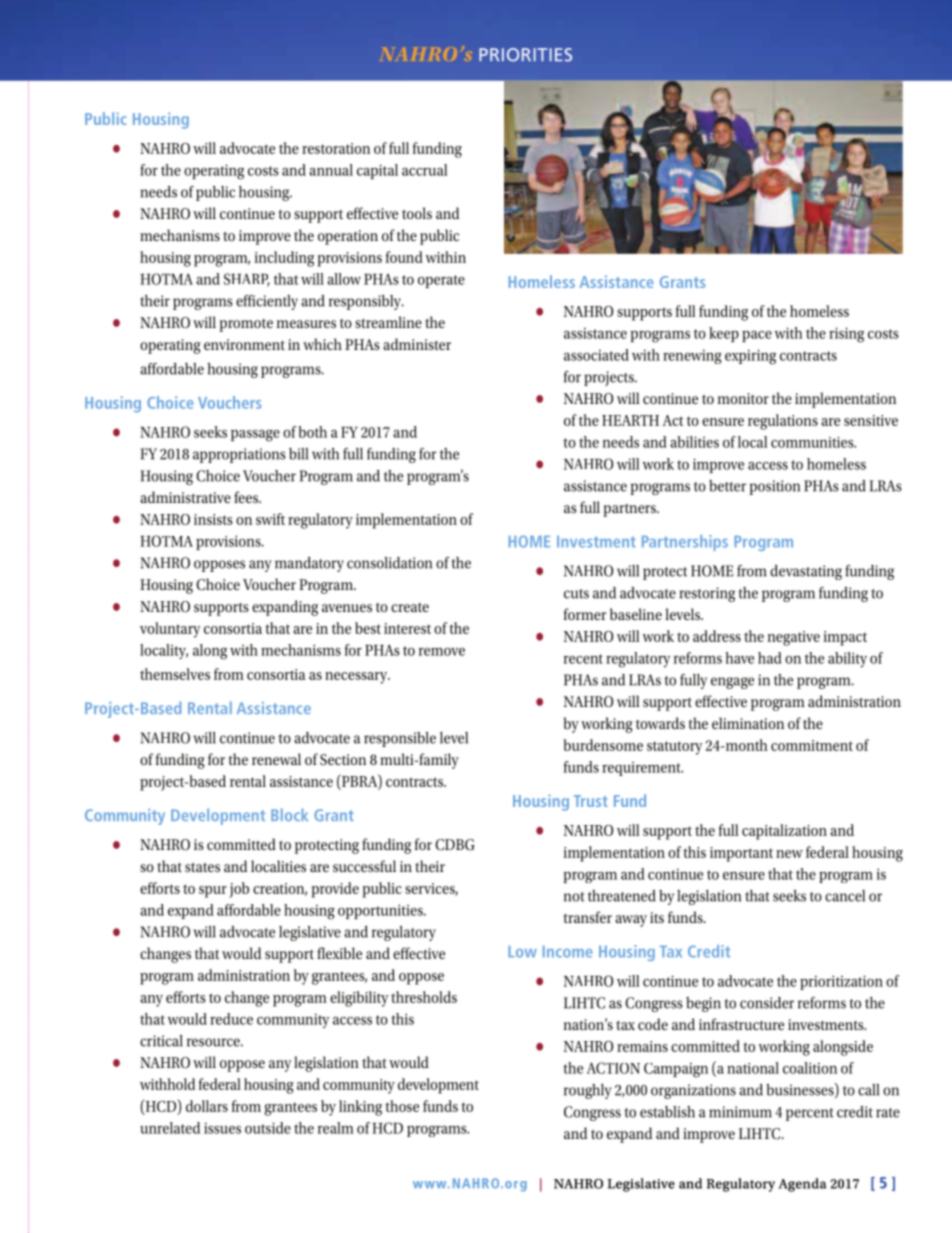  Describe the element at coordinates (576, 594) in the image. I see `cuts` at that location.
